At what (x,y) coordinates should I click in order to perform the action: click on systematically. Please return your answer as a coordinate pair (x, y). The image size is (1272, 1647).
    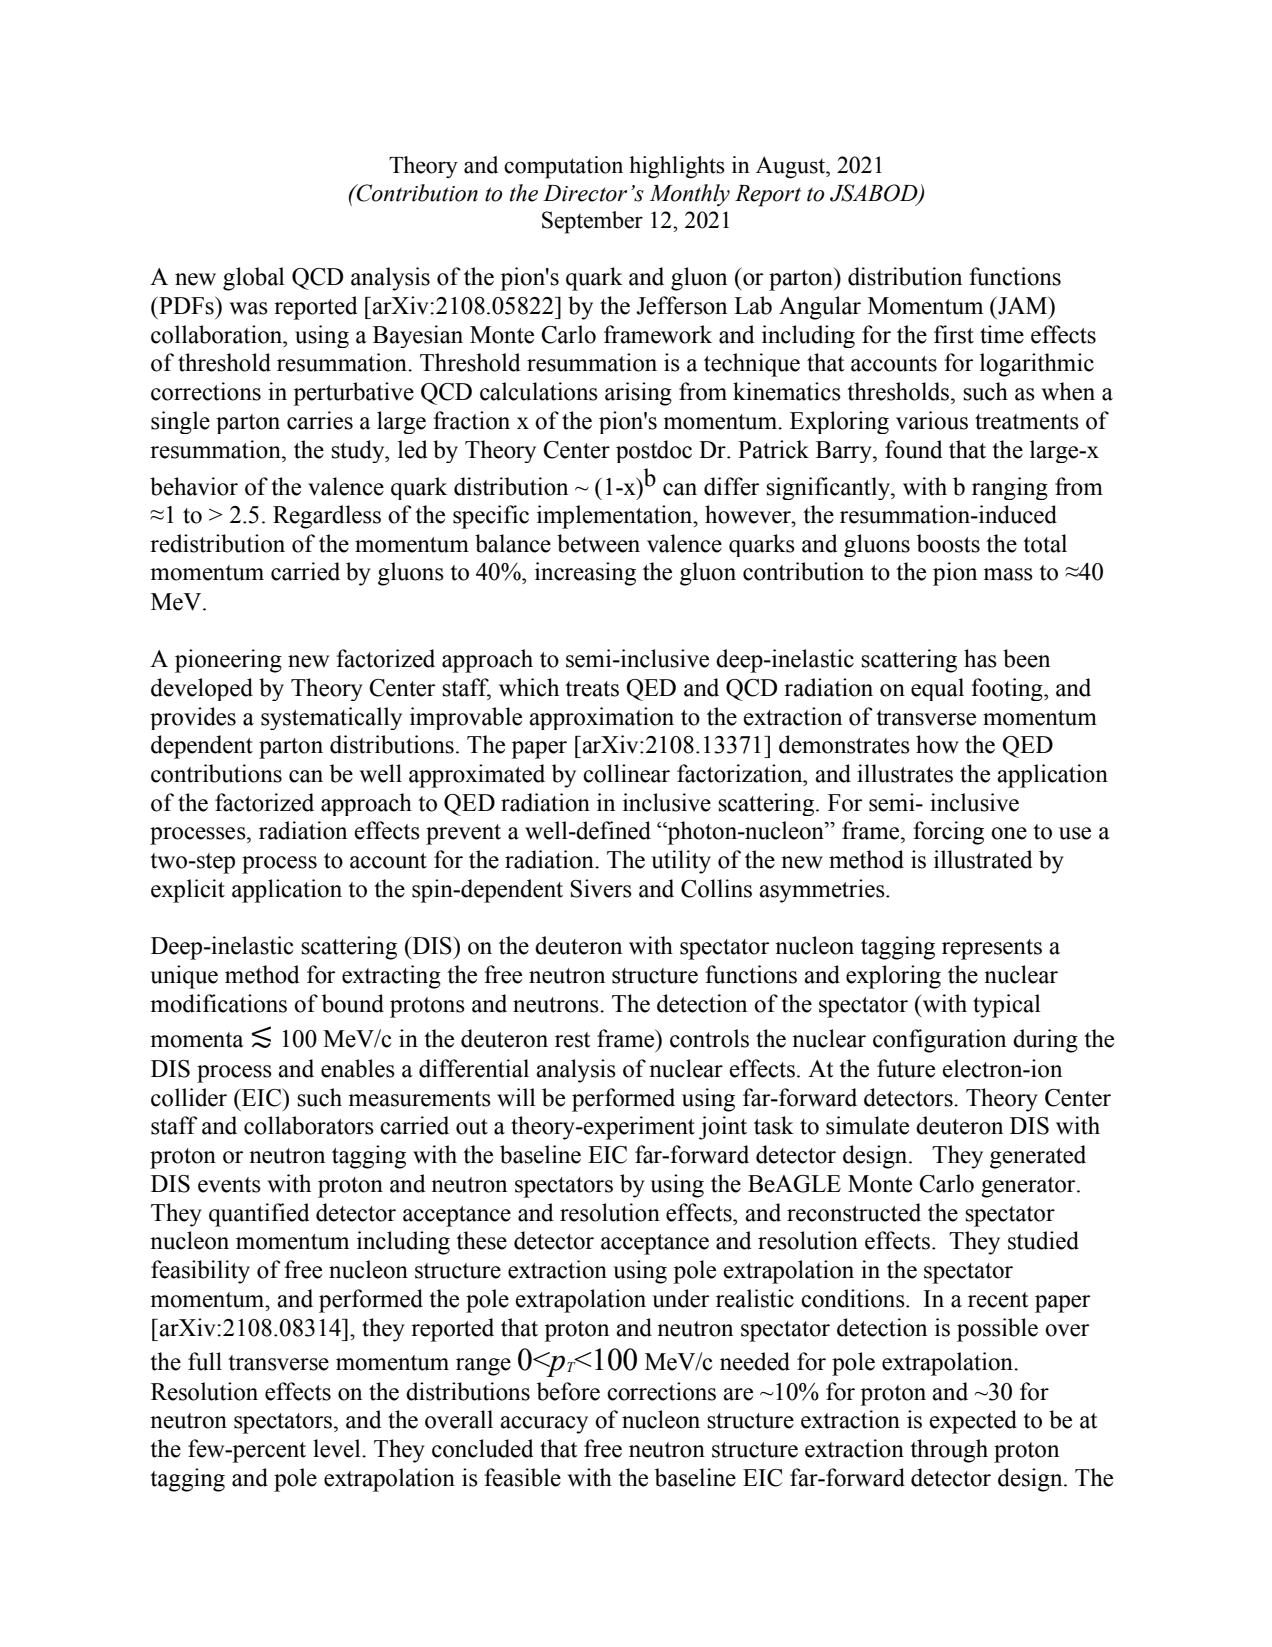
    Looking at the image, I should click on (331, 718).
